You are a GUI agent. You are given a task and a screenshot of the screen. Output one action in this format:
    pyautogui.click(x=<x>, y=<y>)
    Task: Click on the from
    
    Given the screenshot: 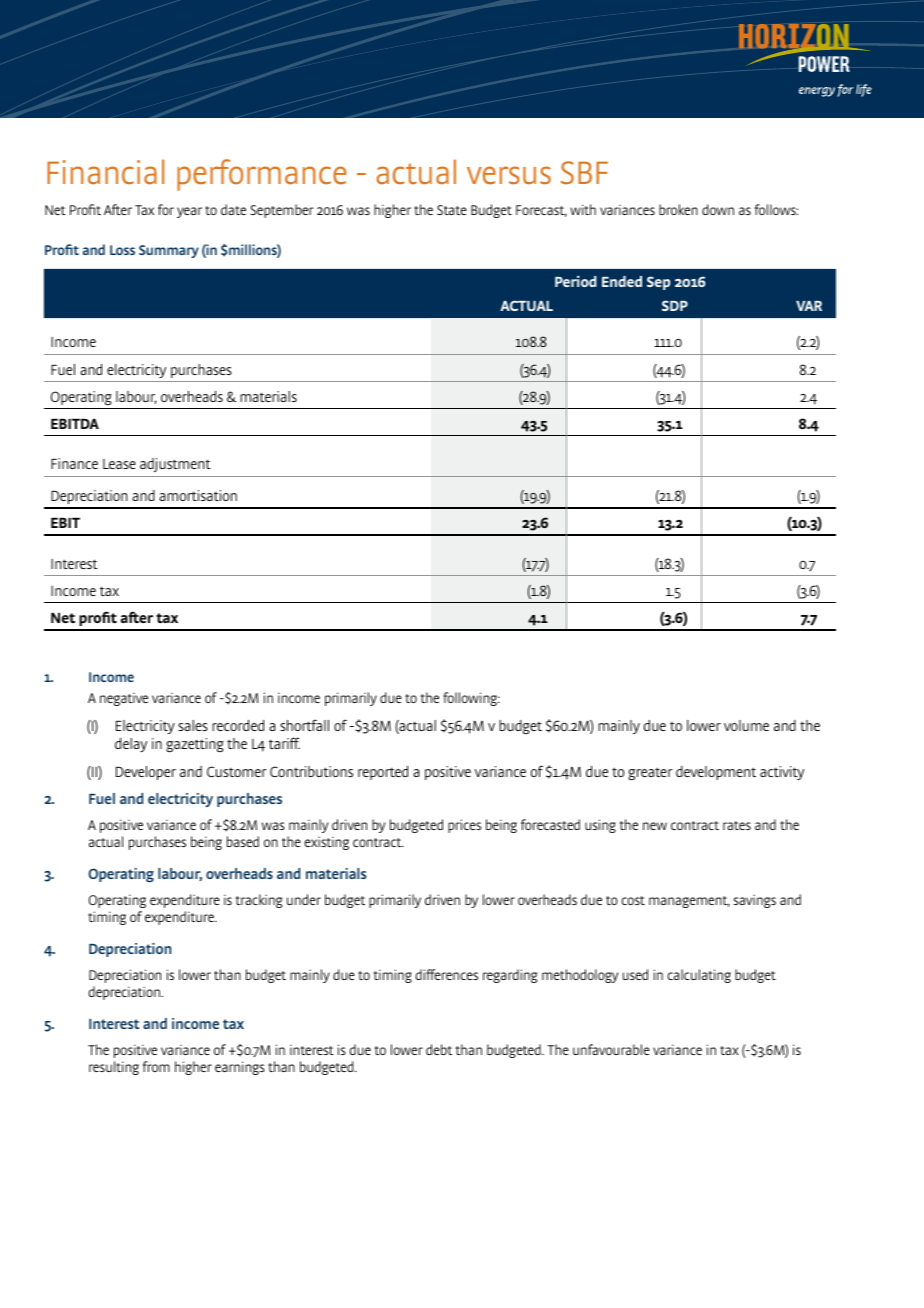 What is the action you would take?
    pyautogui.click(x=156, y=1066)
